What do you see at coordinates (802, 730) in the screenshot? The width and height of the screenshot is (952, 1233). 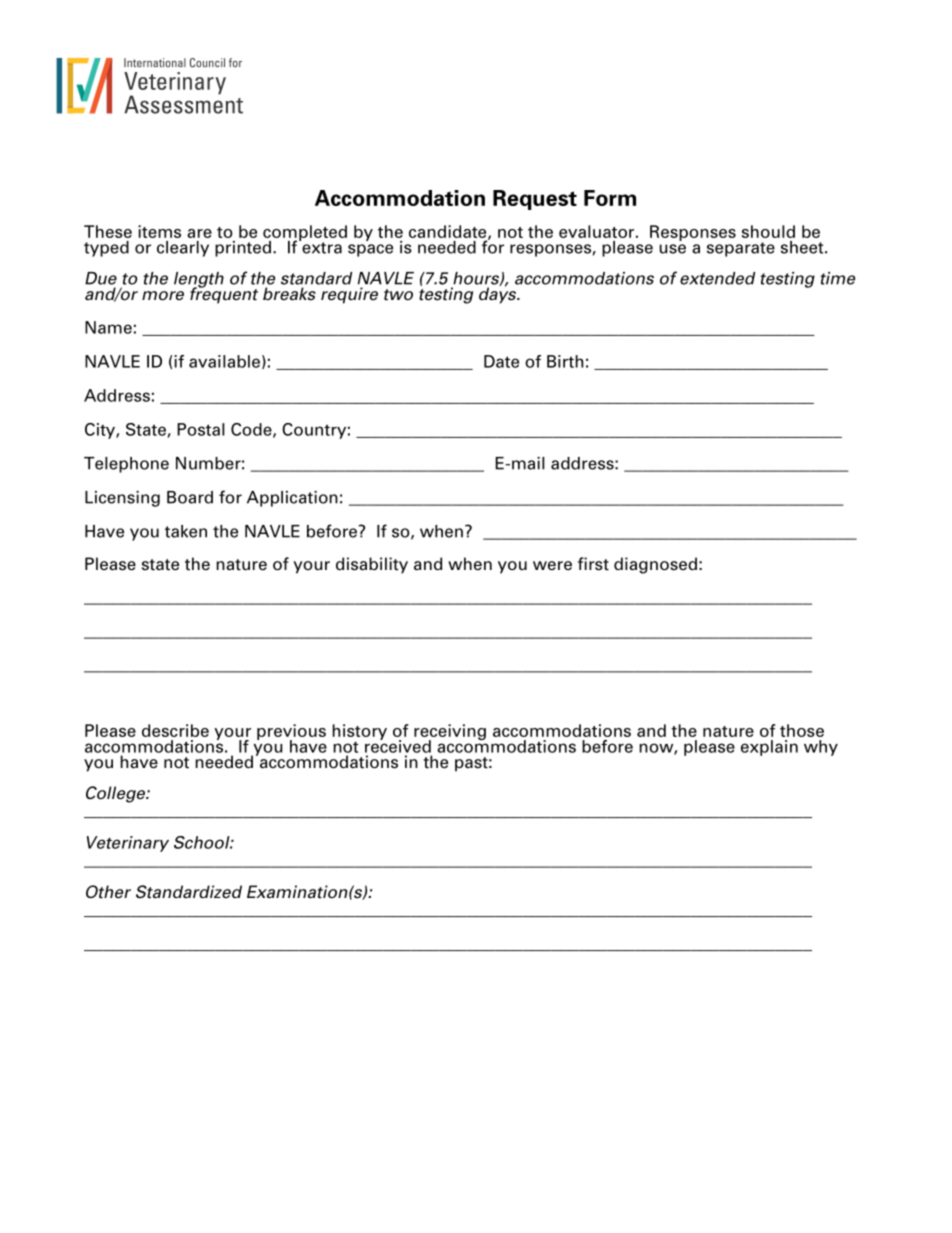 I see `those` at bounding box center [802, 730].
